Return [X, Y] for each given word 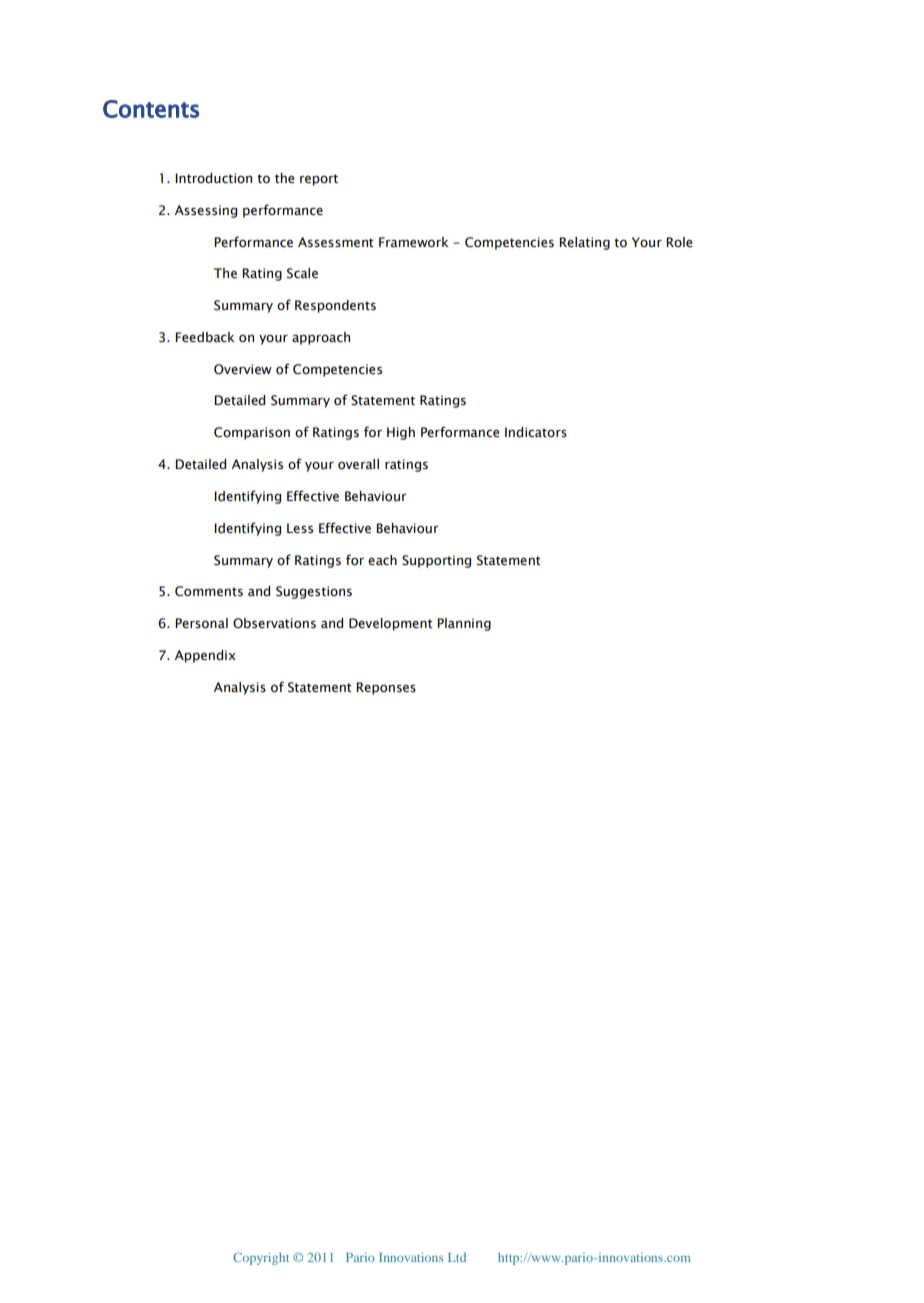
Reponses [386, 688]
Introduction [213, 178]
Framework [413, 242]
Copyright [261, 1258]
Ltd [457, 1257]
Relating [584, 243]
